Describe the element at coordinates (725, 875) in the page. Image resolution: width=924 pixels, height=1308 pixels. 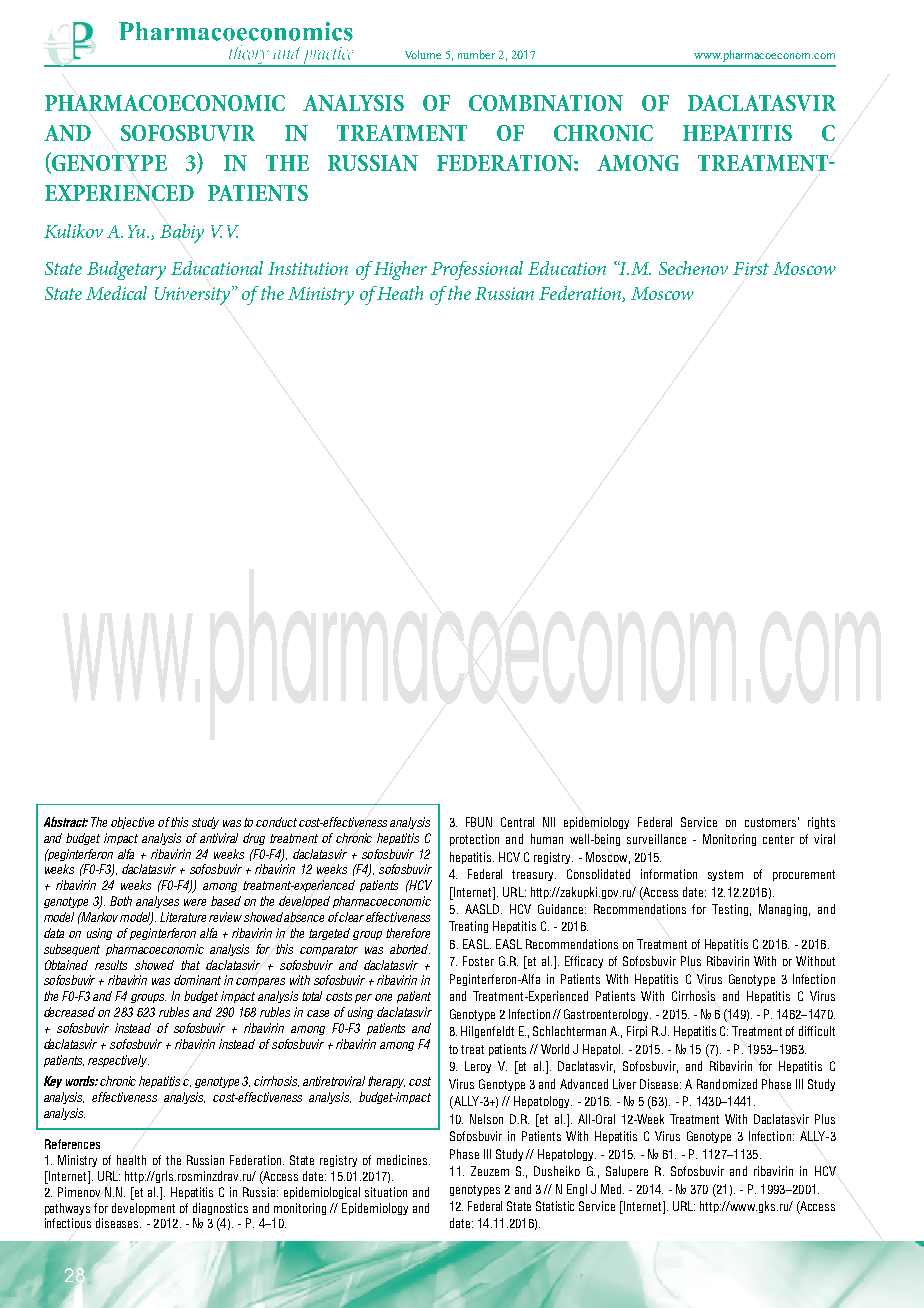
I see `system` at that location.
